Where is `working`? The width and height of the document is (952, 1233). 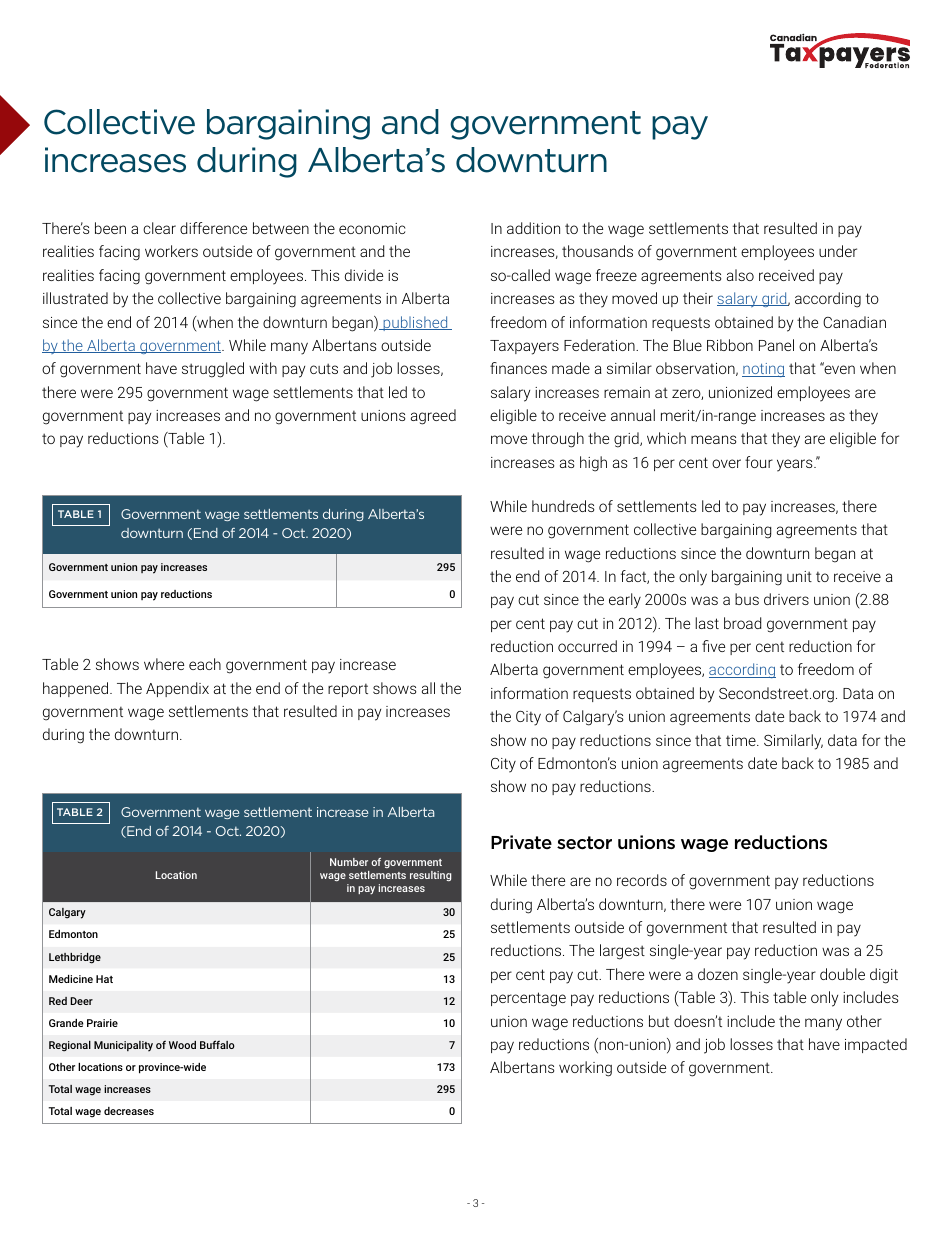
working is located at coordinates (585, 1069).
